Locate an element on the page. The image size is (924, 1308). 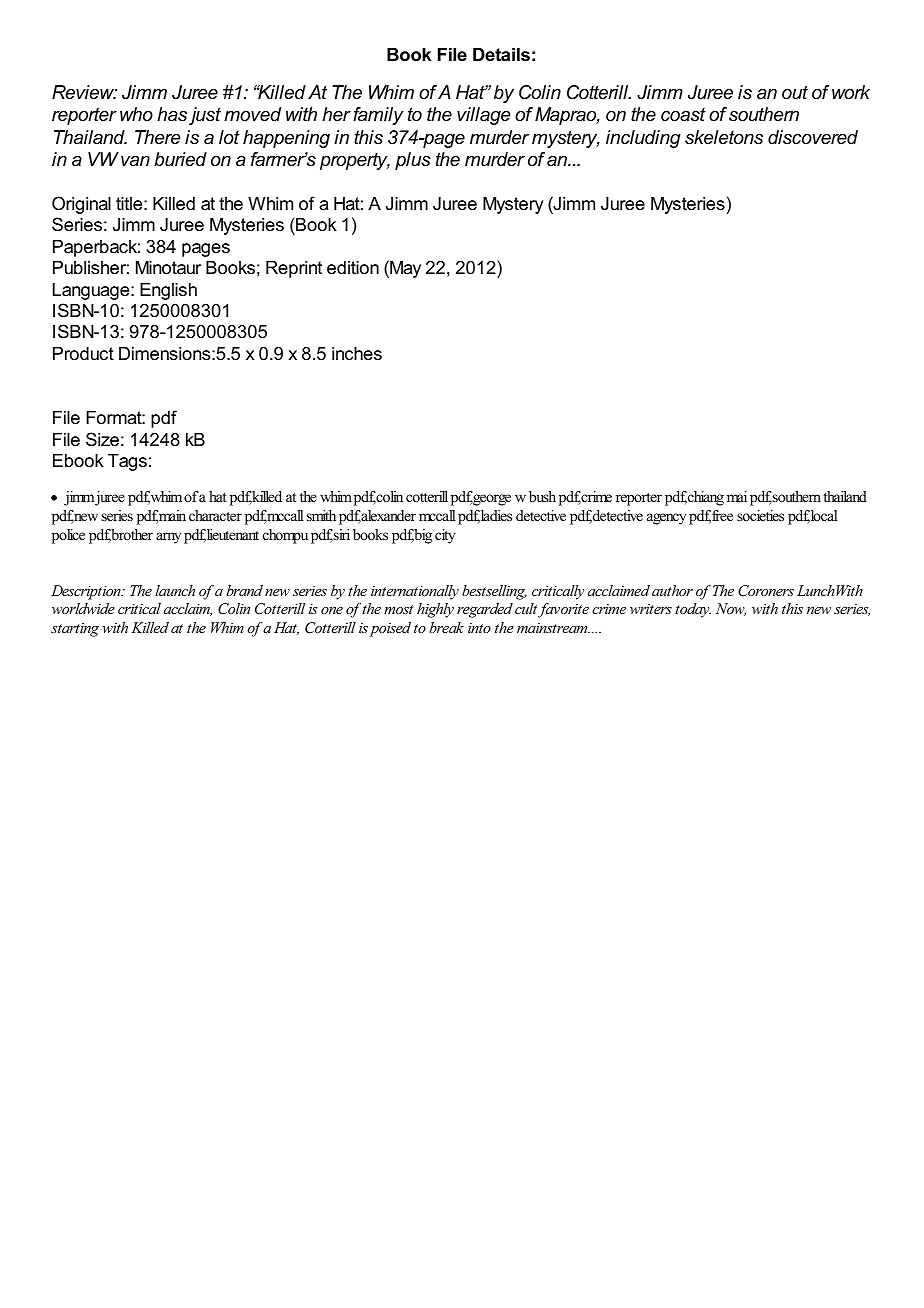
Details is located at coordinates (501, 55).
